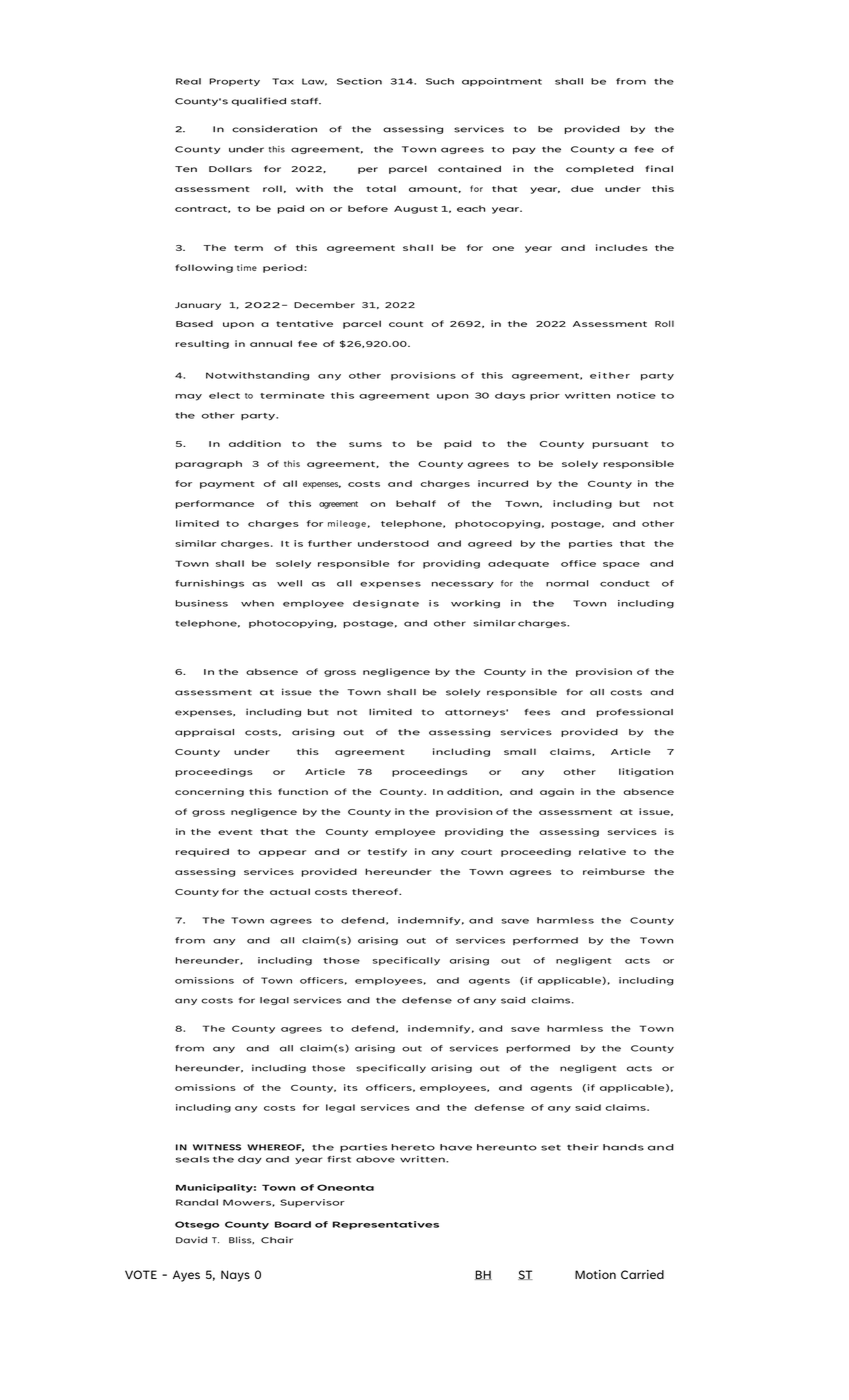  Describe the element at coordinates (440, 81) in the page. I see `Such` at that location.
